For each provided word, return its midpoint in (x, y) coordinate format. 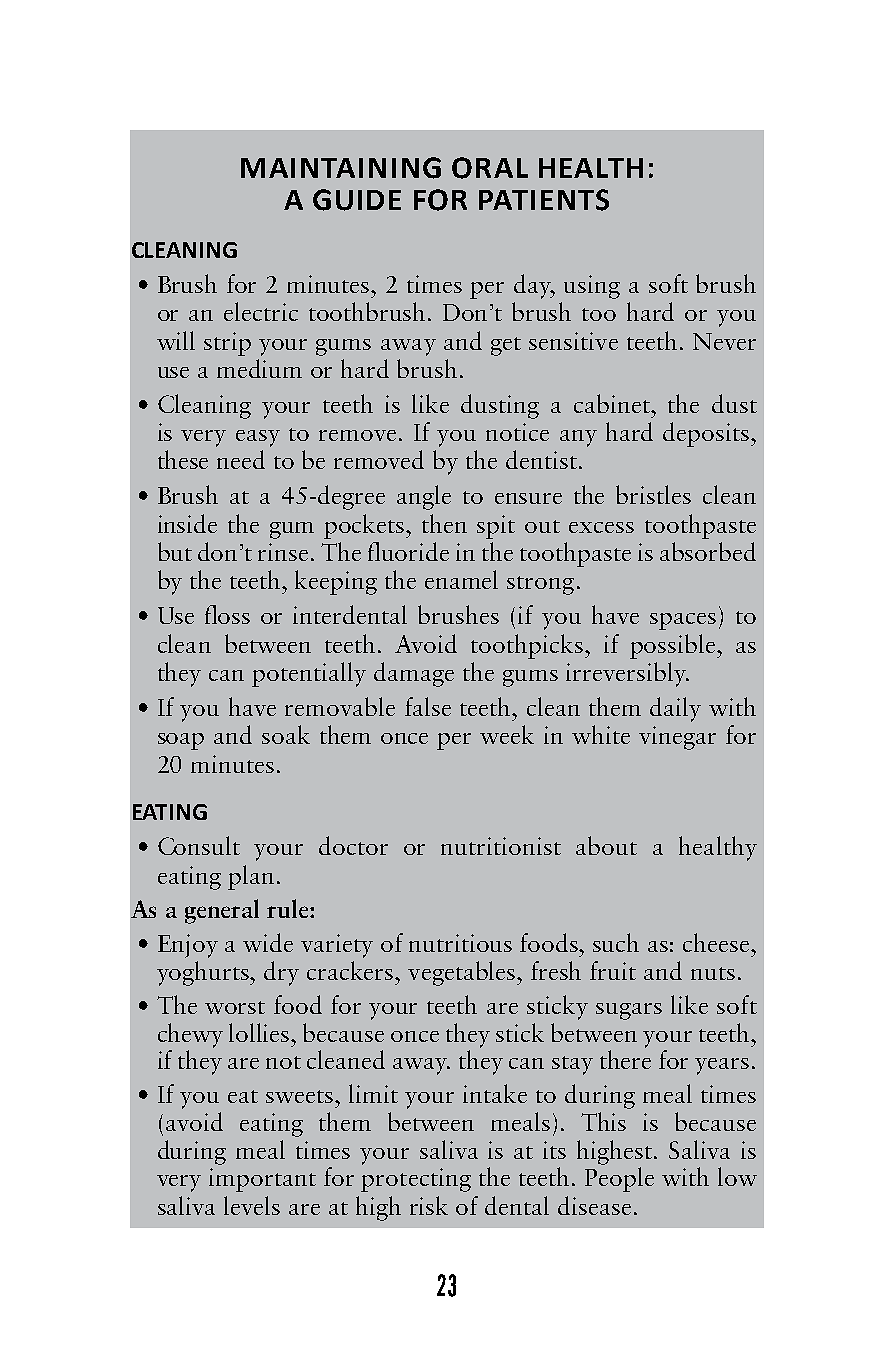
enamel (461, 579)
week (507, 734)
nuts (713, 973)
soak (286, 734)
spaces (683, 621)
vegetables (463, 973)
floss (227, 614)
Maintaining (341, 168)
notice (517, 432)
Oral (490, 168)
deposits (707, 434)
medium (259, 368)
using (592, 287)
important (262, 1180)
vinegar (677, 738)
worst (235, 1007)
